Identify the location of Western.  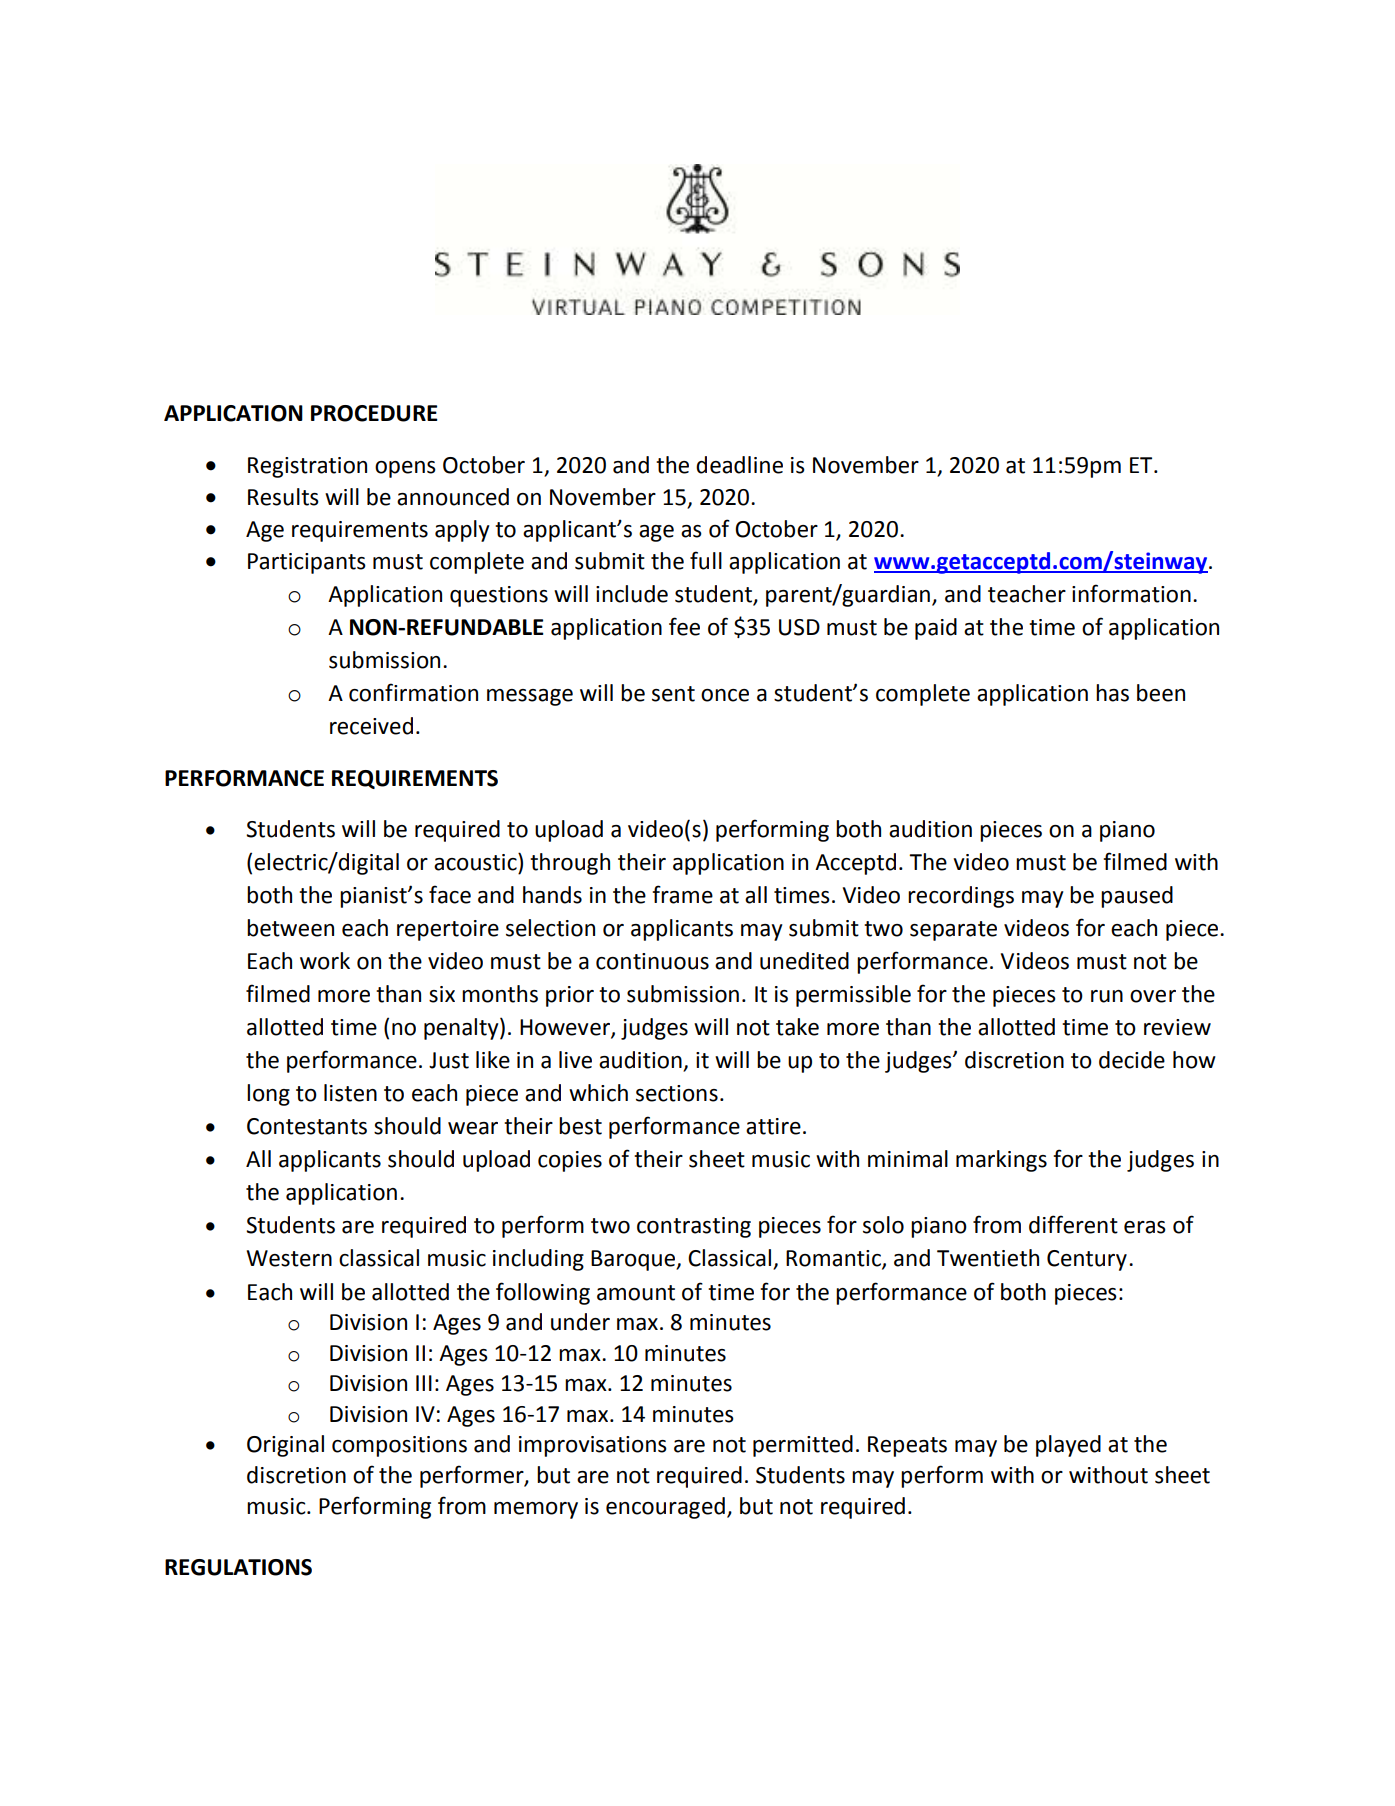
(289, 1258).
